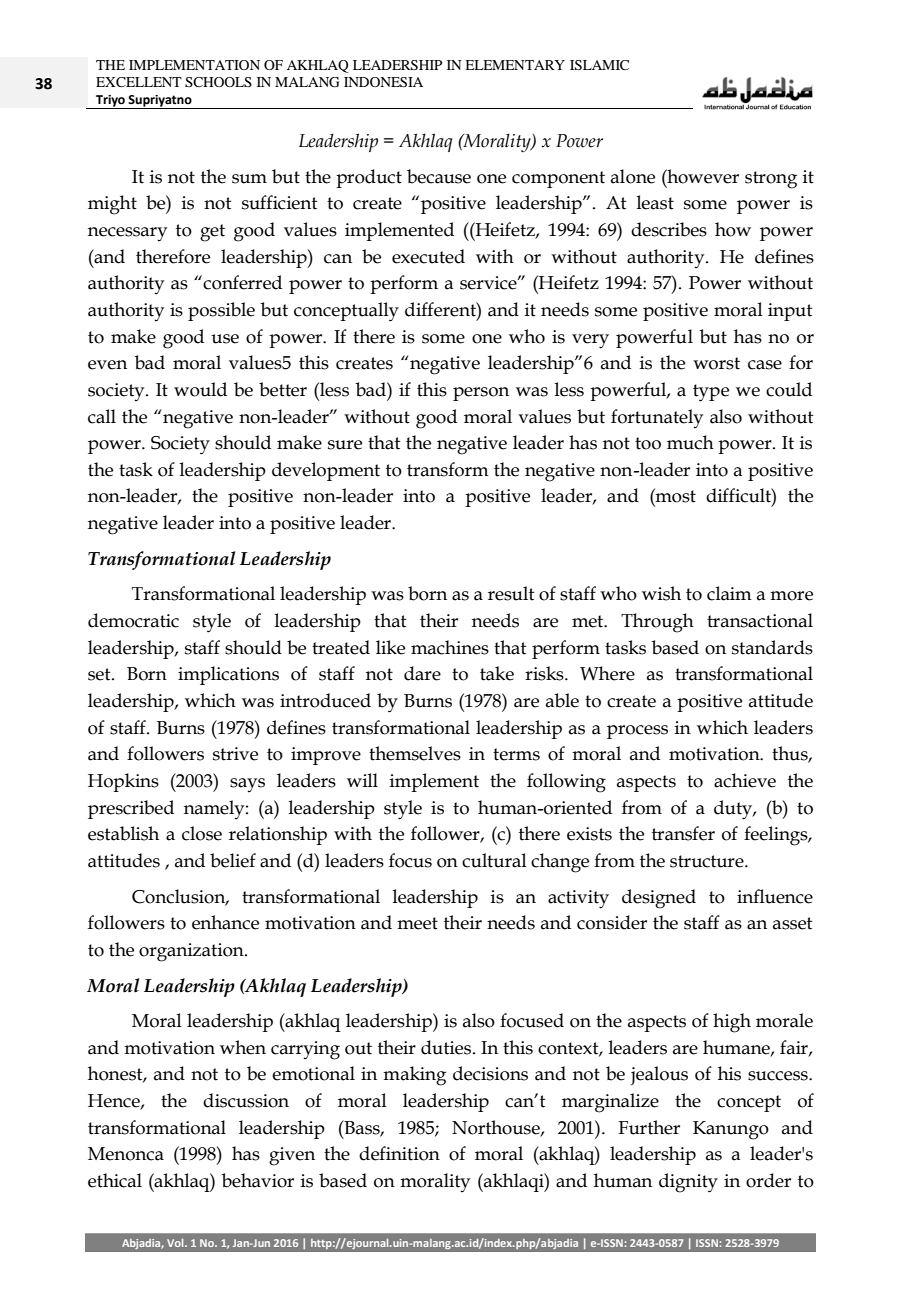 Image resolution: width=924 pixels, height=1308 pixels. What do you see at coordinates (176, 1243) in the screenshot?
I see `Vol` at bounding box center [176, 1243].
